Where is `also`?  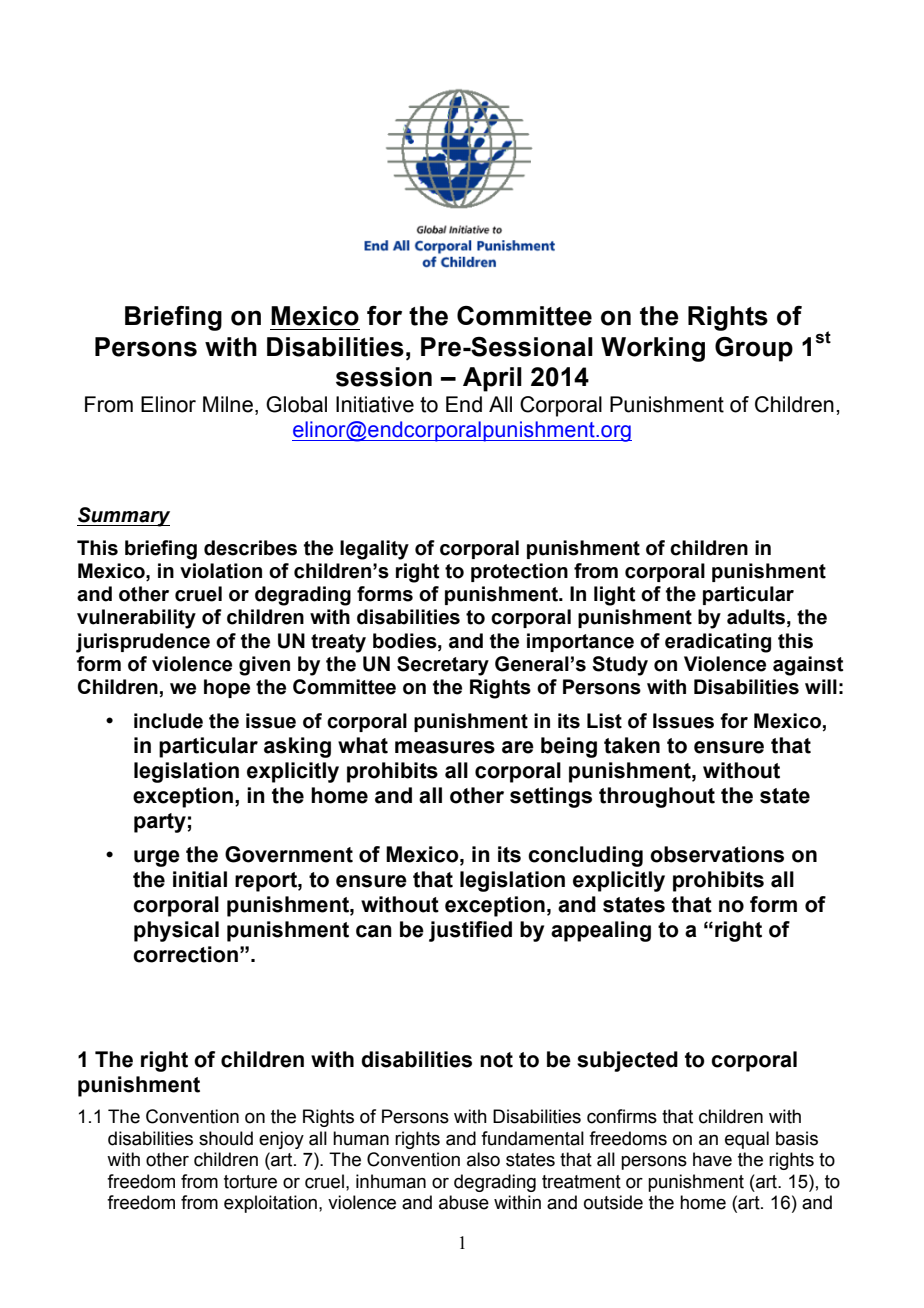 also is located at coordinates (483, 1159).
